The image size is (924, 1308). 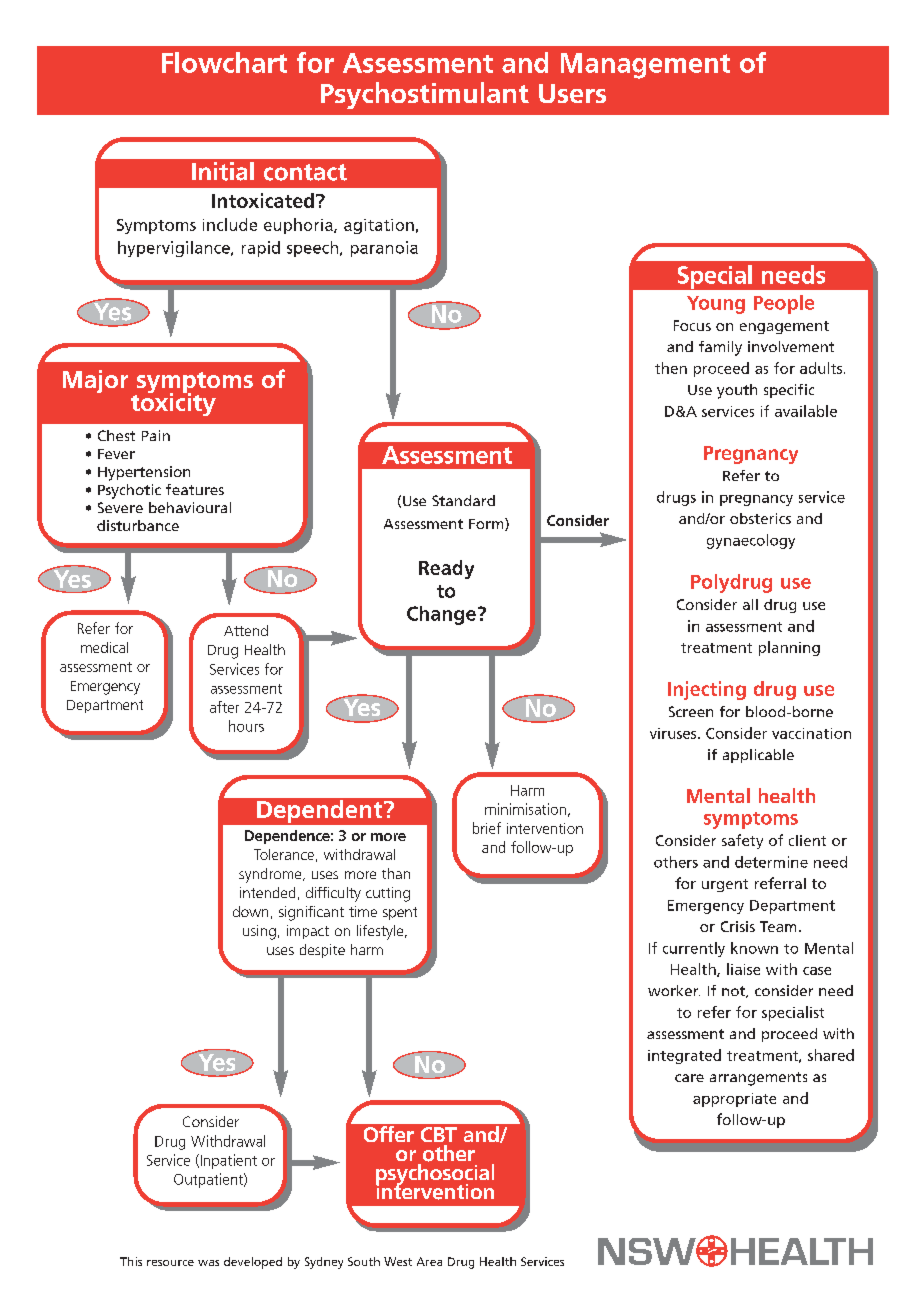 What do you see at coordinates (224, 62) in the screenshot?
I see `Flowchart` at bounding box center [224, 62].
